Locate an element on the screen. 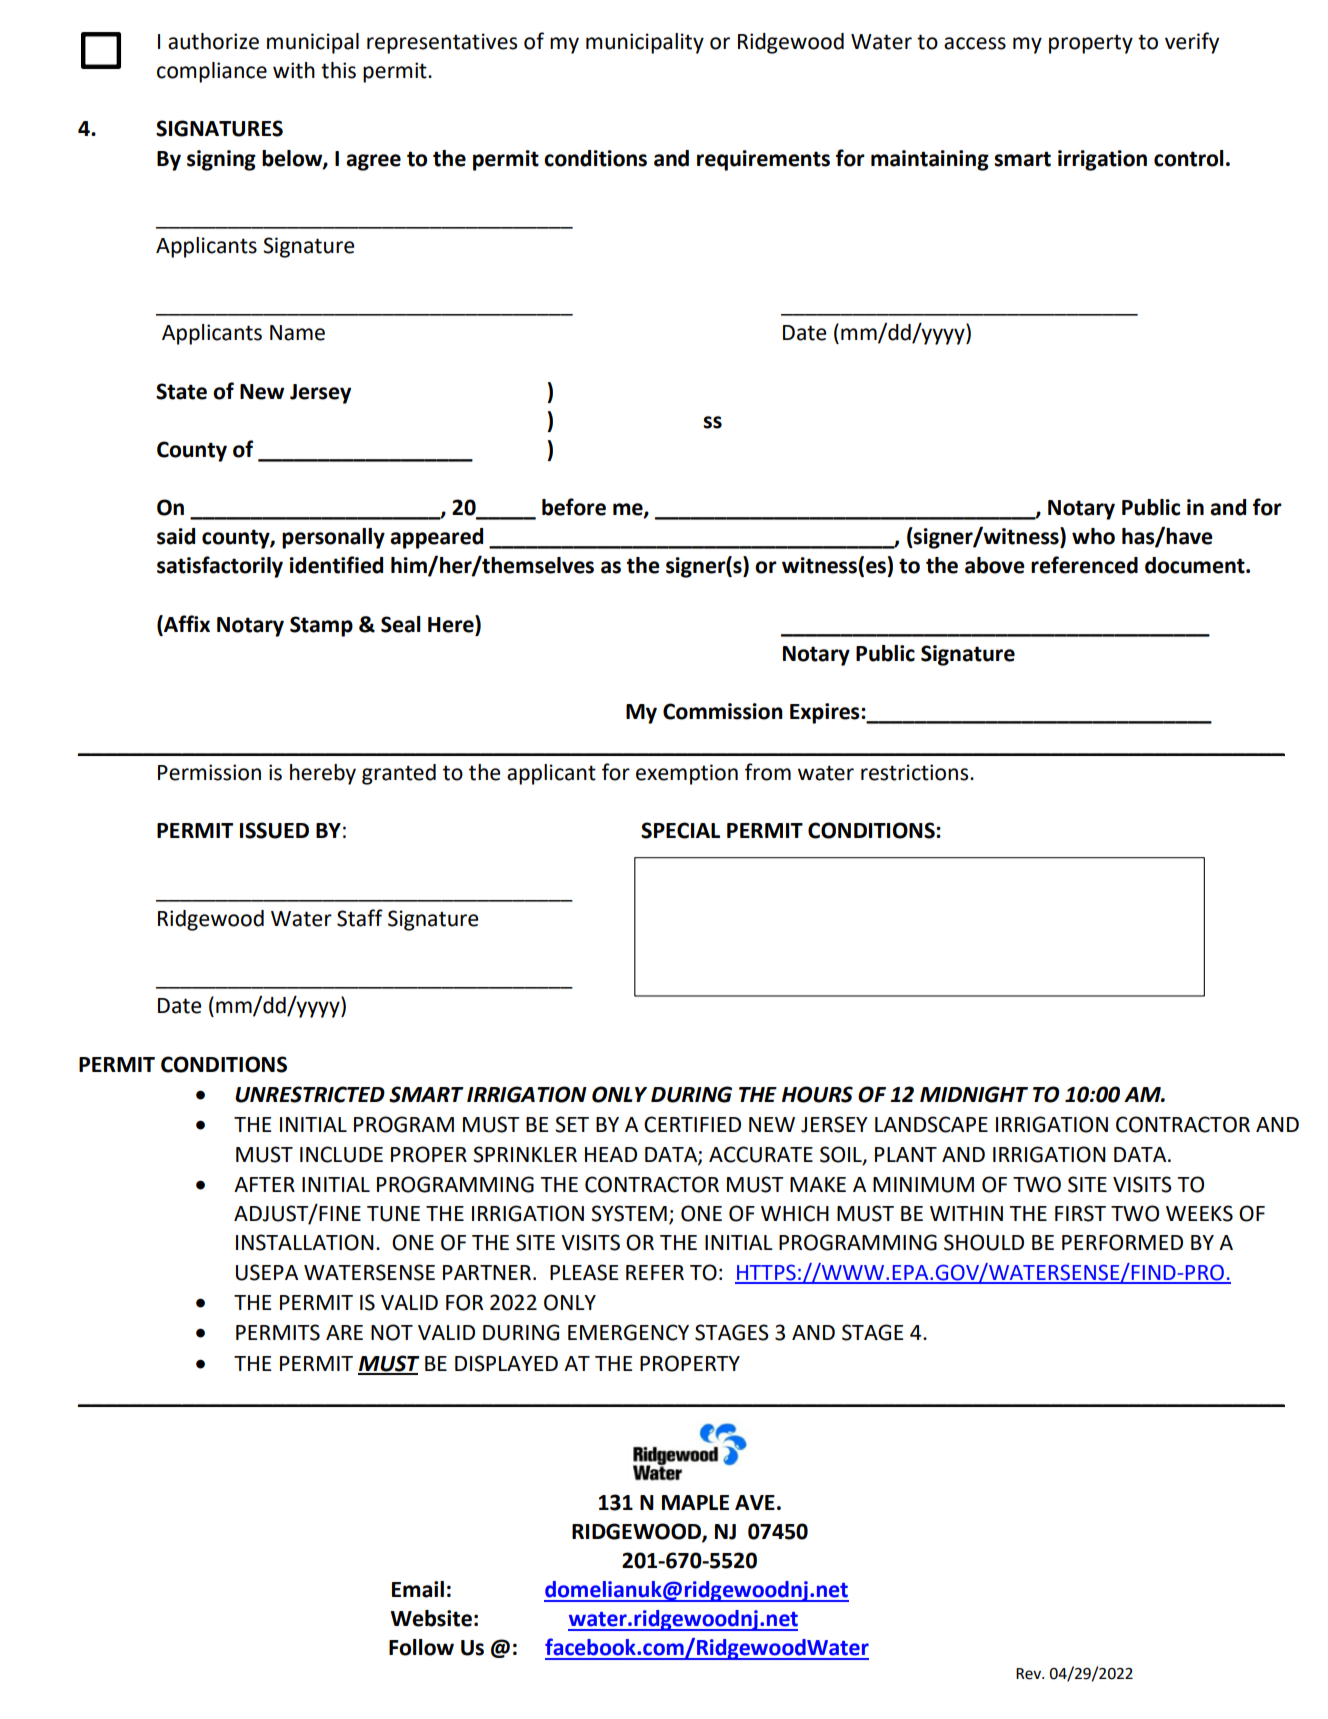 The height and width of the screenshot is (1719, 1328). UNRESTRICTED is located at coordinates (310, 1094).
